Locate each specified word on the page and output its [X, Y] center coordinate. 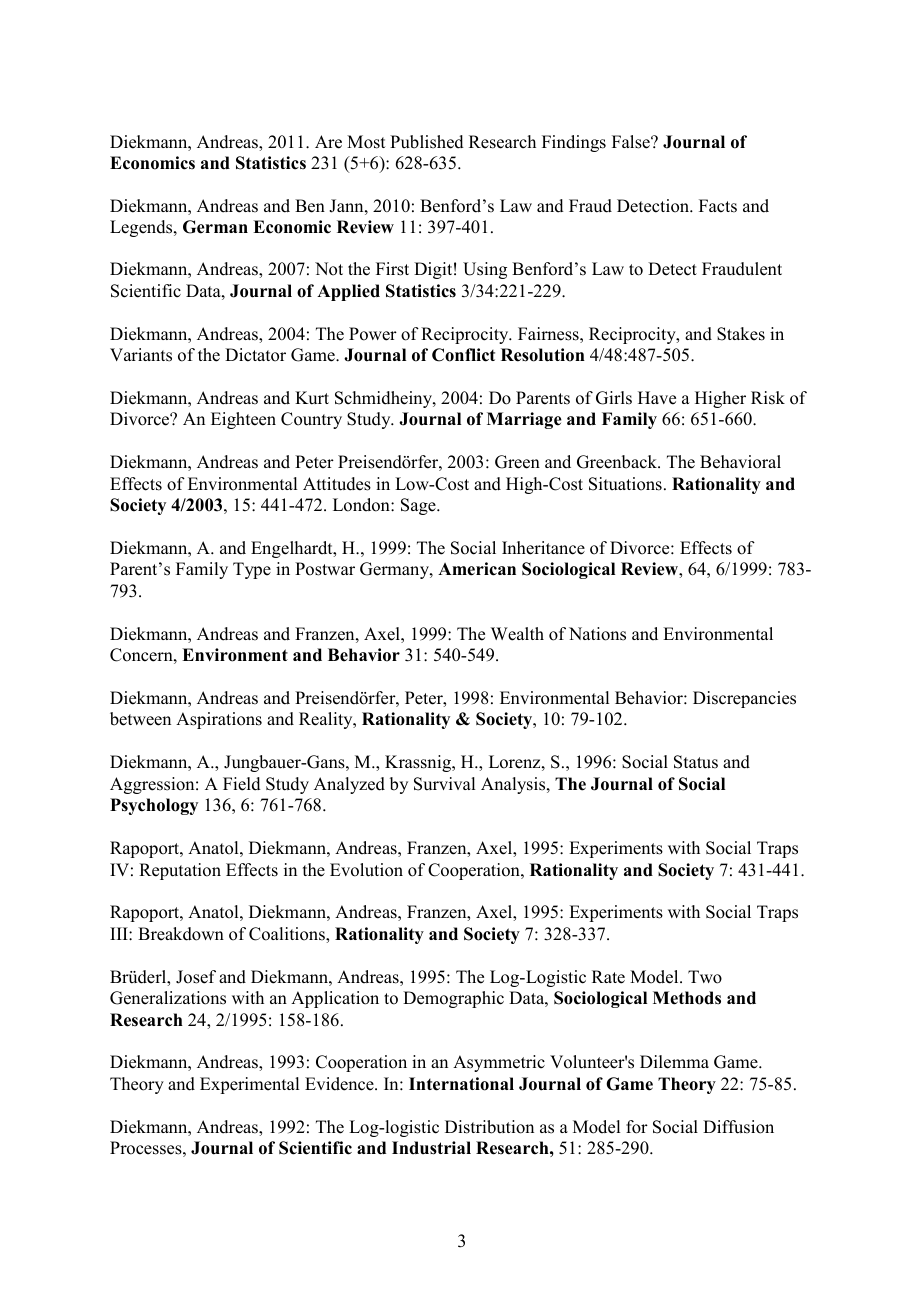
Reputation [180, 871]
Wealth [517, 634]
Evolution [366, 870]
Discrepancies [744, 699]
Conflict [463, 355]
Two [705, 977]
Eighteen [243, 420]
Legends [142, 228]
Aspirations [219, 720]
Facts [718, 206]
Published [427, 142]
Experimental [249, 1085]
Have [657, 398]
